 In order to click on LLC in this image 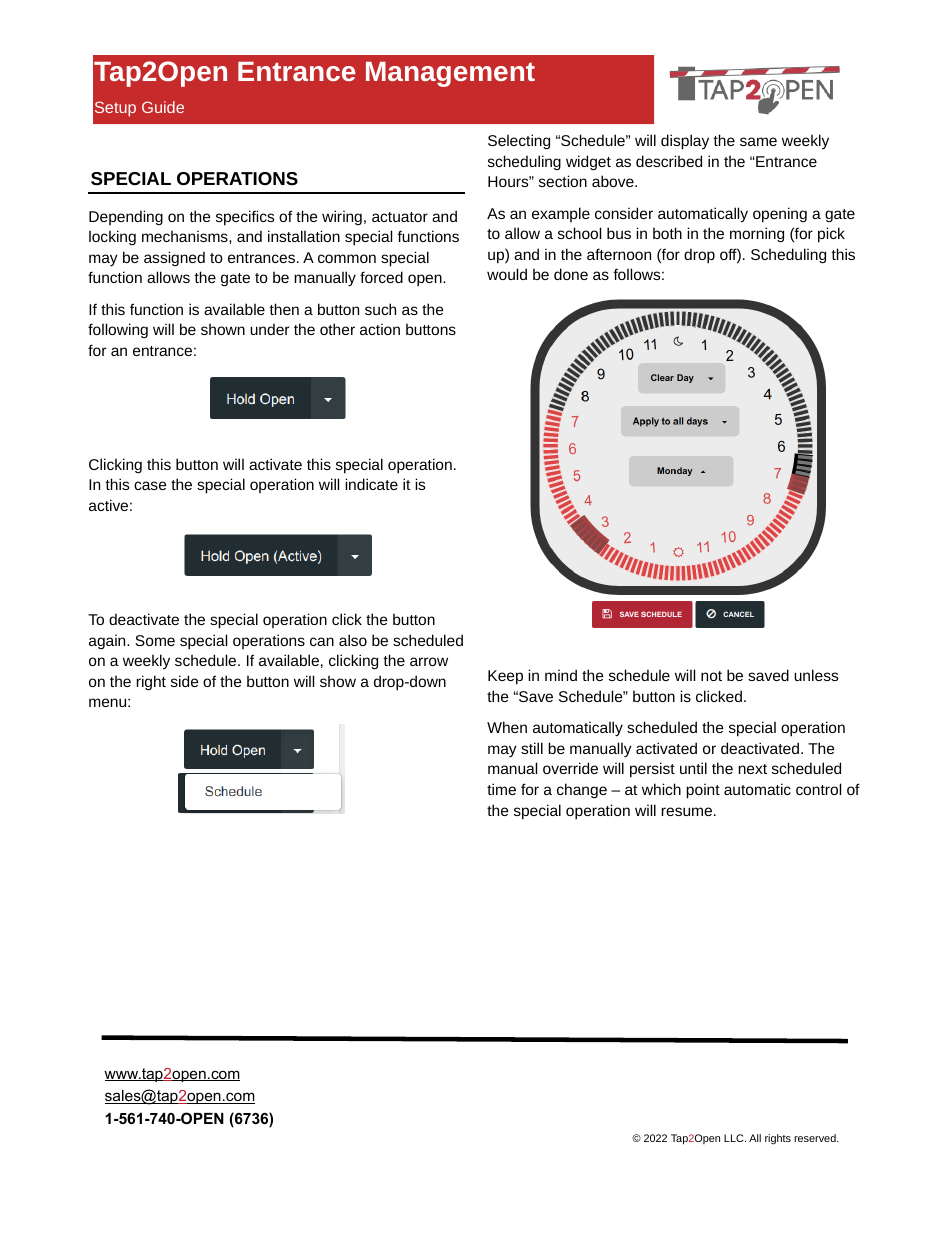, I will do `click(735, 1138)`.
